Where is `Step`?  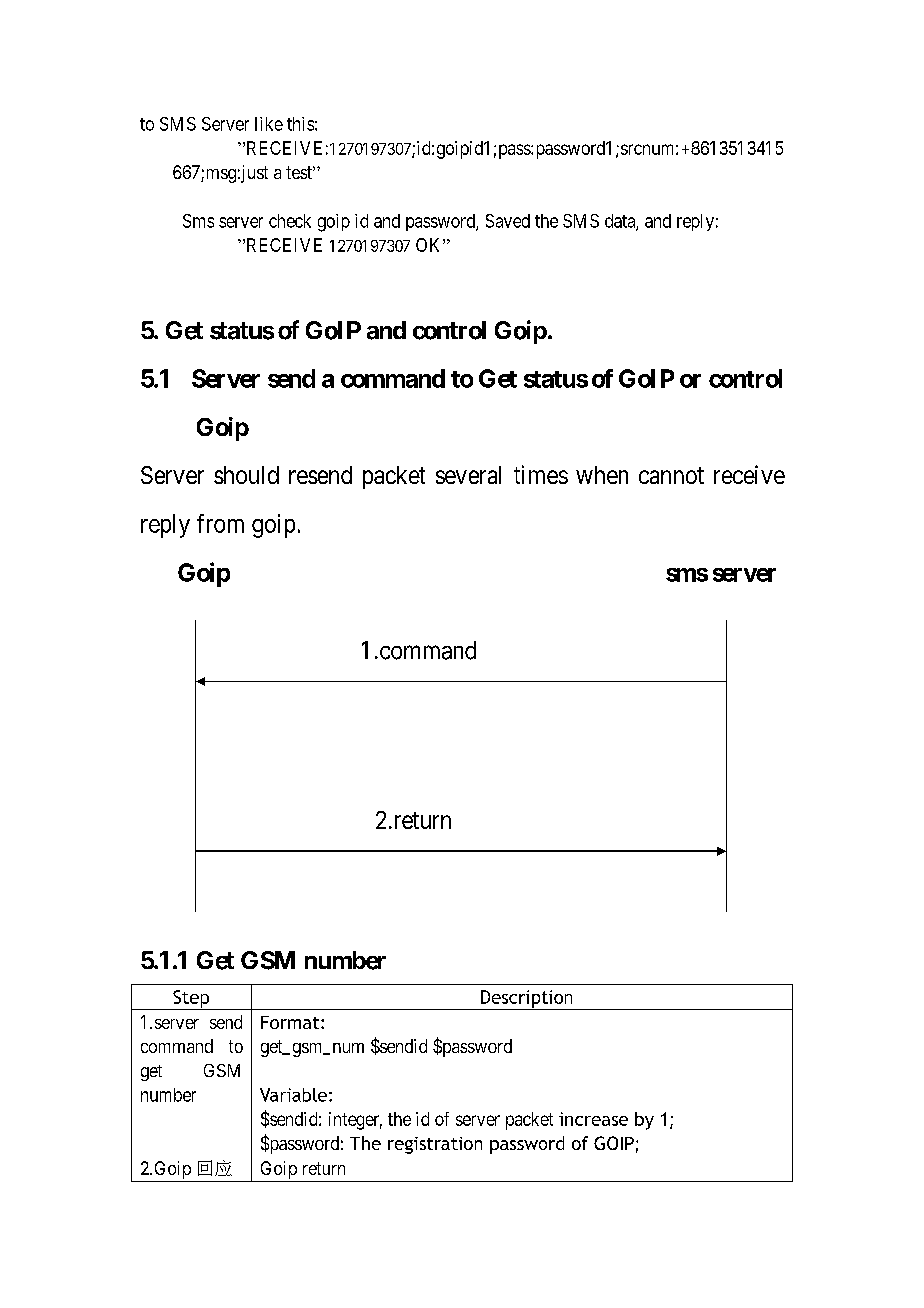
Step is located at coordinates (191, 1000).
